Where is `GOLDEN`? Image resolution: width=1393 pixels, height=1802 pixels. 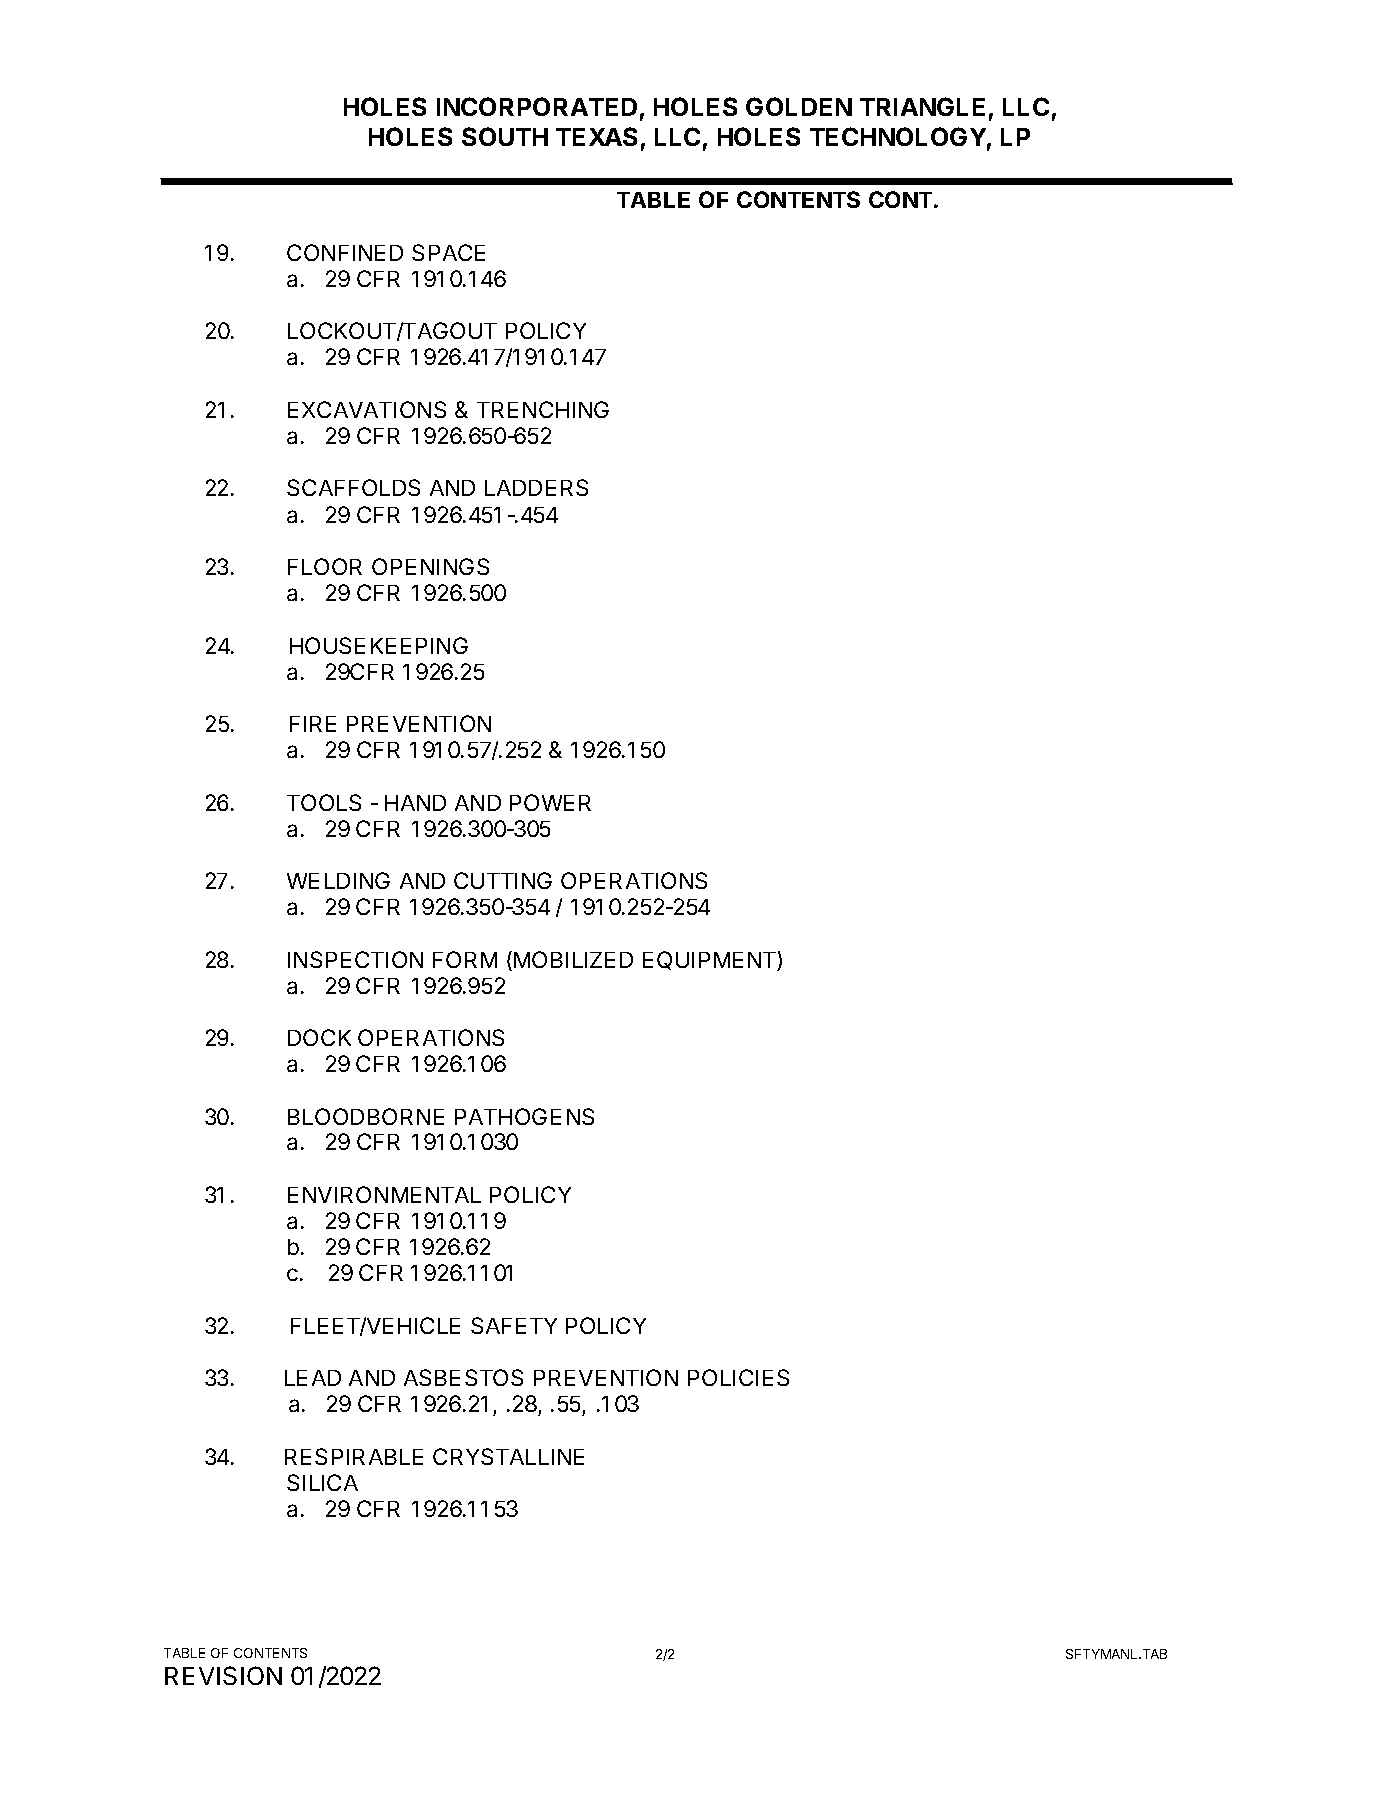
GOLDEN is located at coordinates (799, 106).
